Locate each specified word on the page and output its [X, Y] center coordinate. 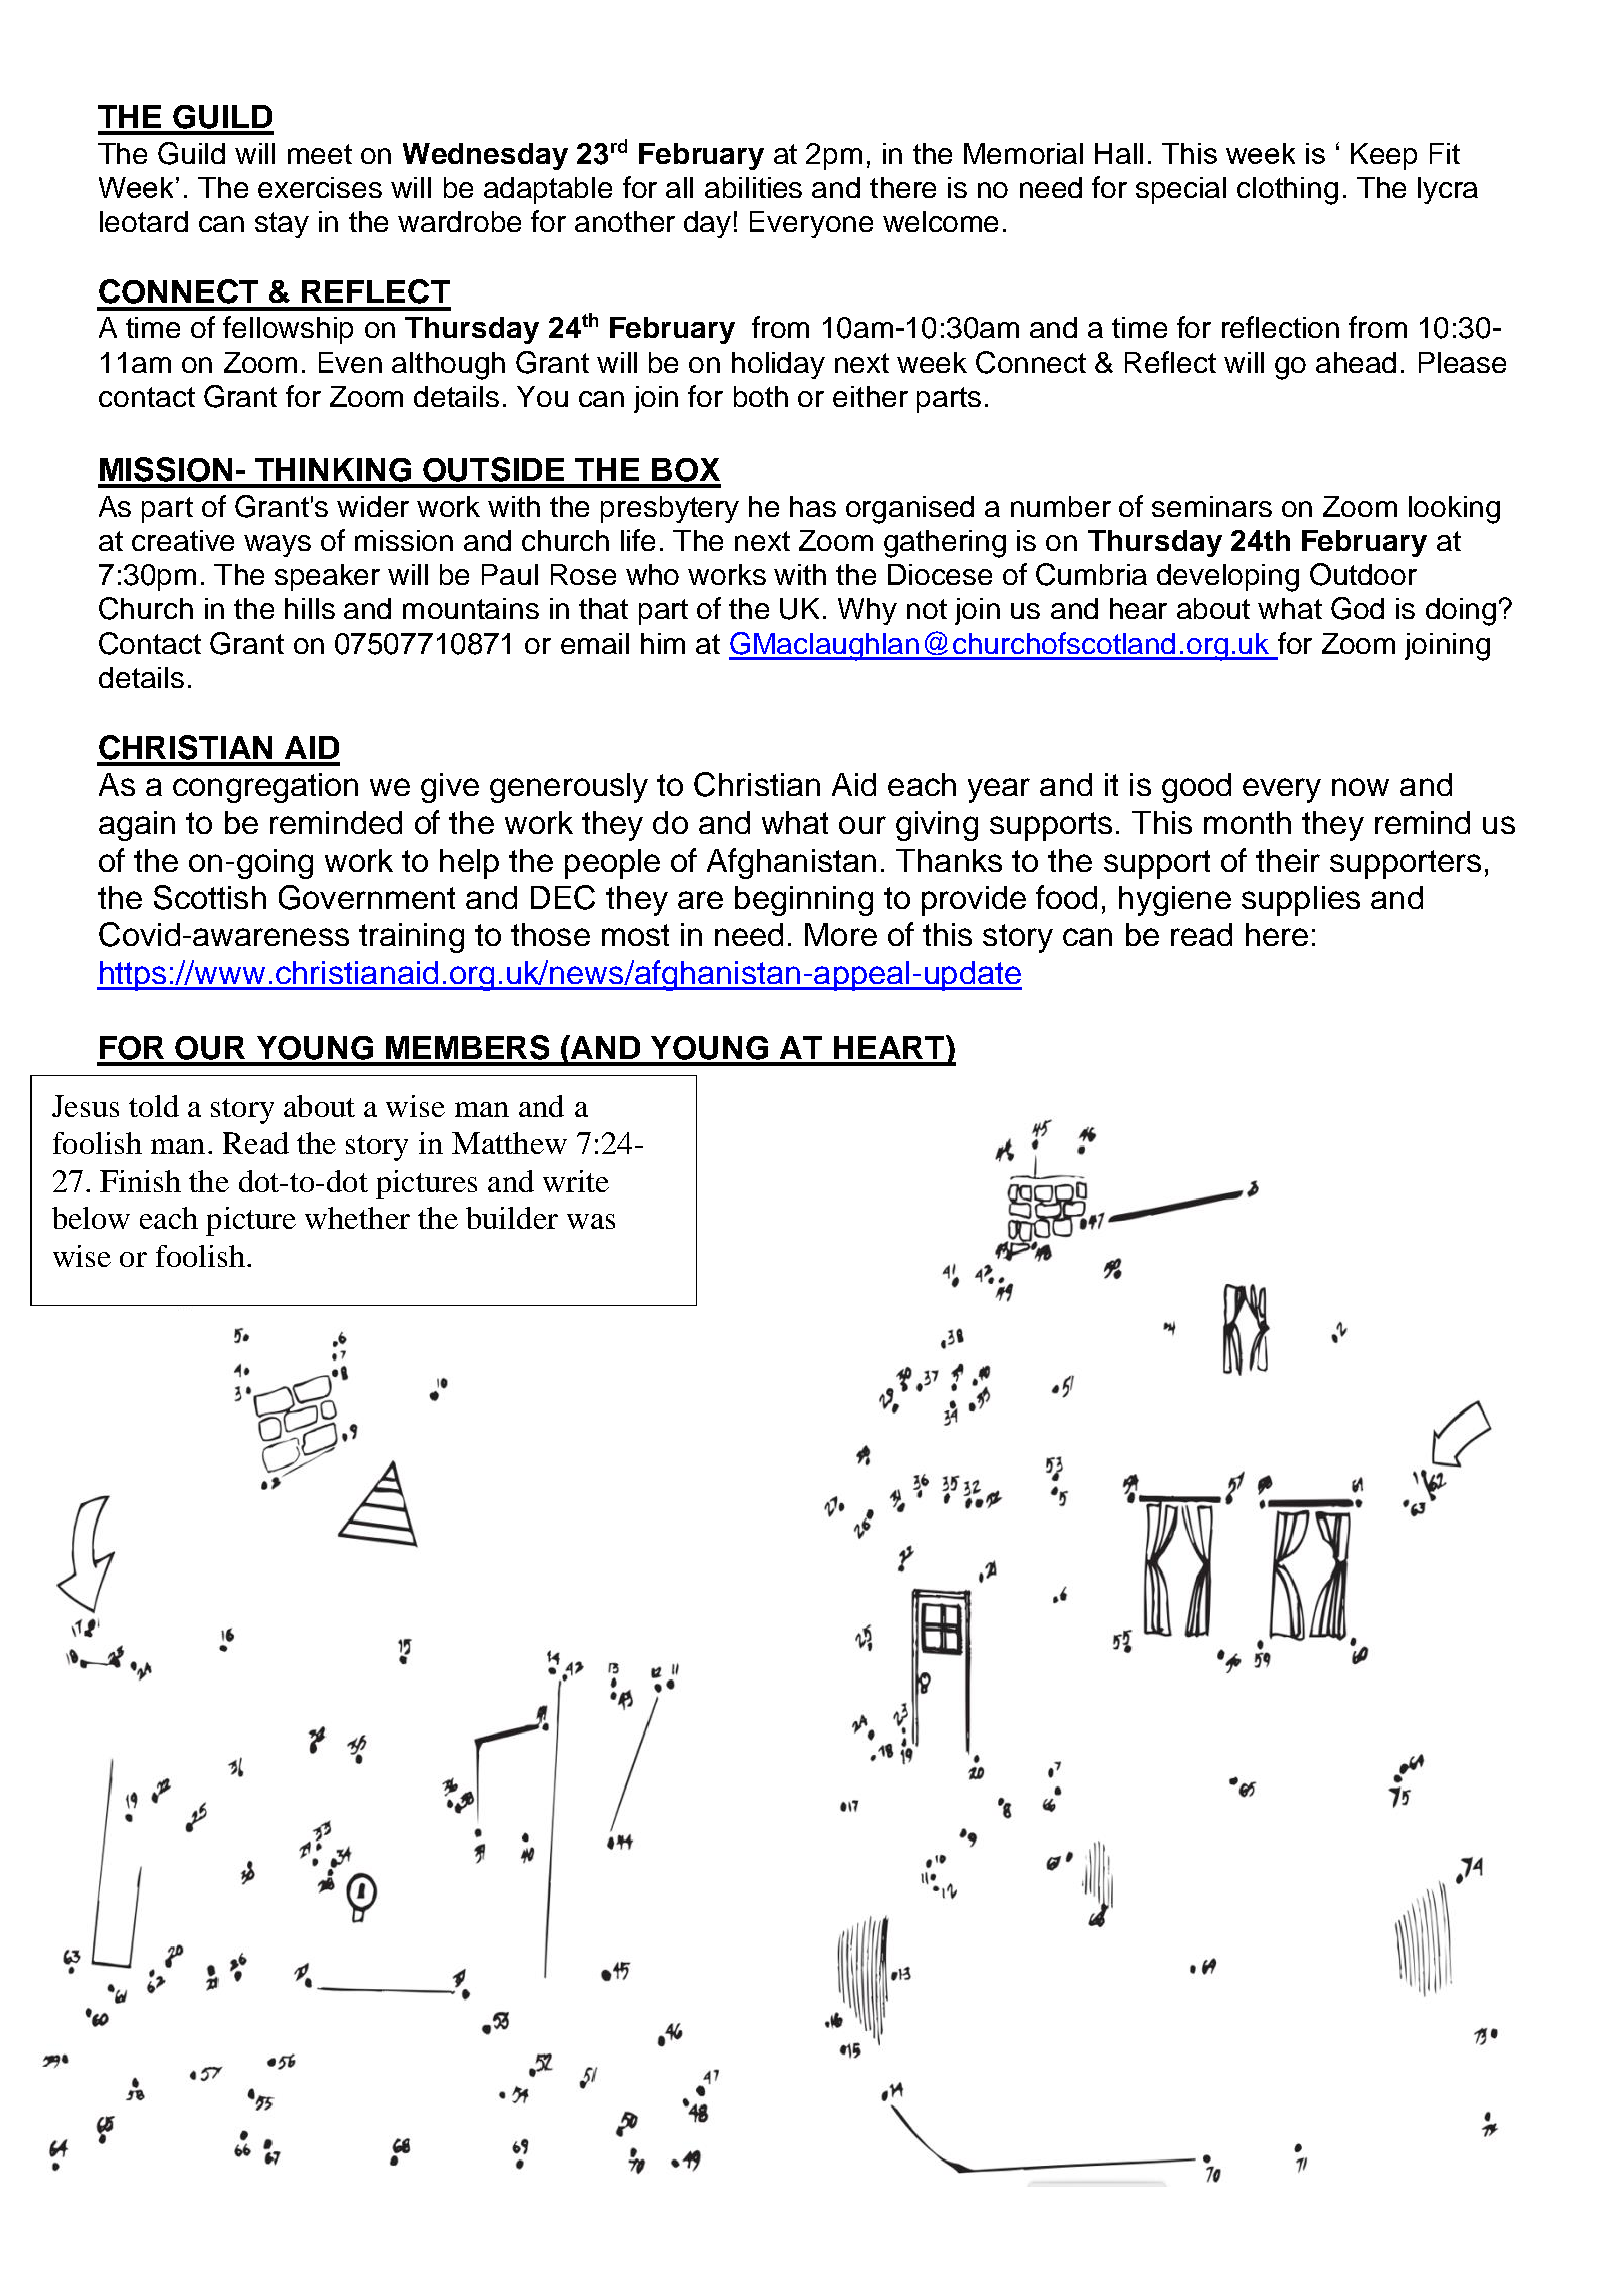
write [576, 1181]
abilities [753, 187]
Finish [140, 1181]
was [591, 1221]
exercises [320, 187]
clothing [1287, 191]
